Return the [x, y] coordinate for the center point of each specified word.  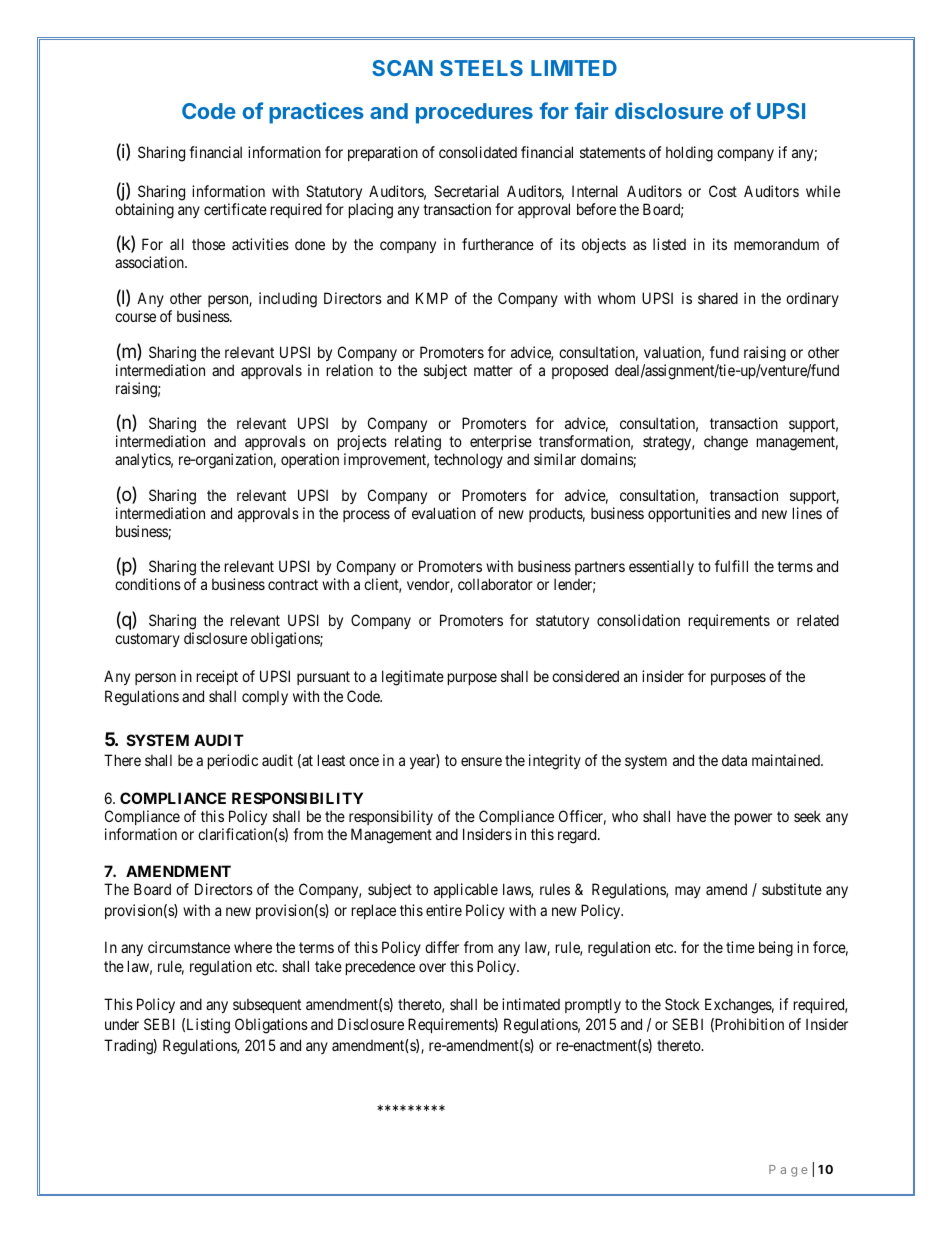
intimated [531, 1004]
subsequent [267, 1005]
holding [689, 154]
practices [316, 113]
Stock [682, 1004]
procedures [474, 113]
